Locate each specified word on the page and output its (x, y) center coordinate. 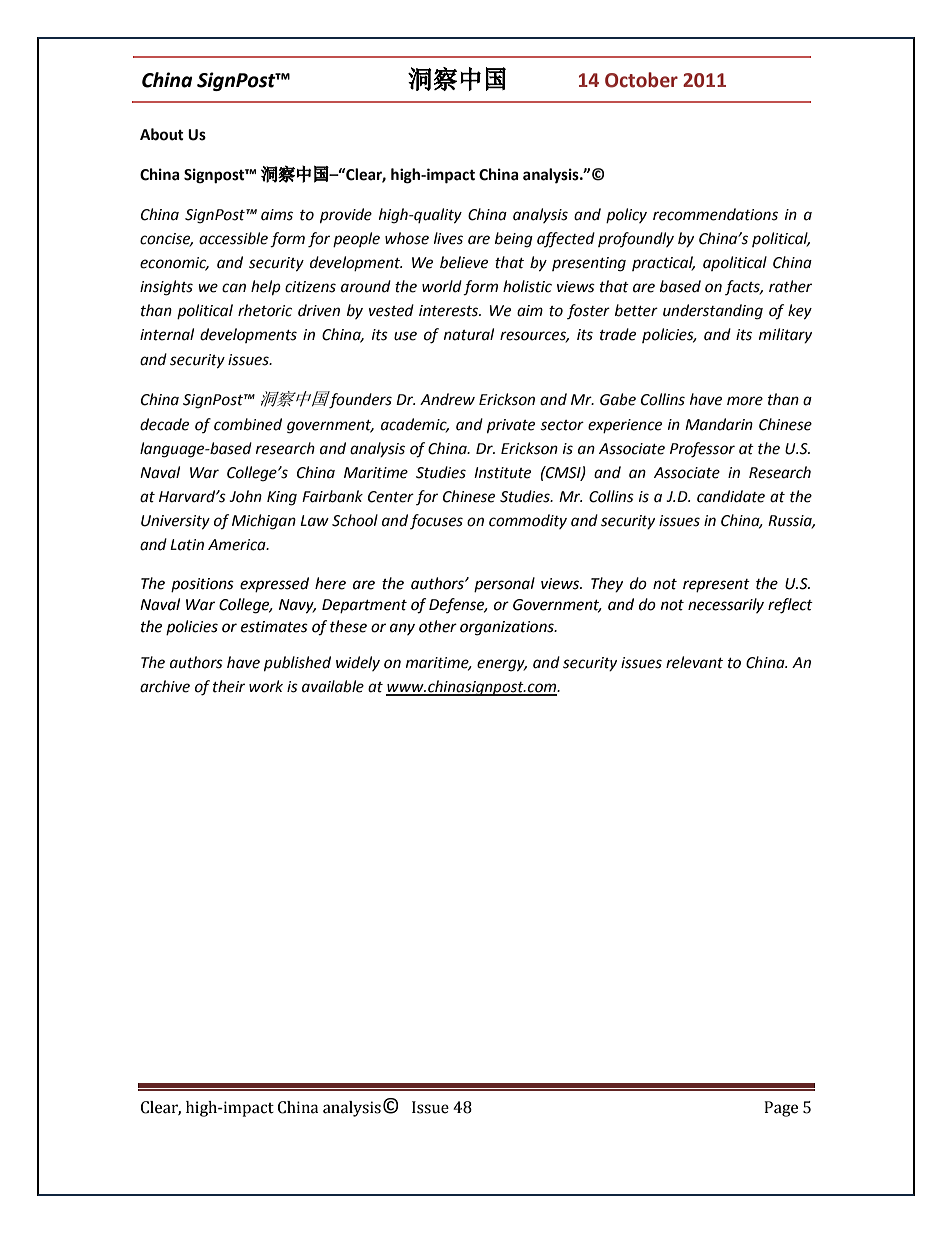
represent (716, 585)
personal (504, 584)
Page (781, 1109)
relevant (694, 662)
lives (448, 238)
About (162, 134)
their (229, 686)
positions (202, 585)
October (641, 80)
